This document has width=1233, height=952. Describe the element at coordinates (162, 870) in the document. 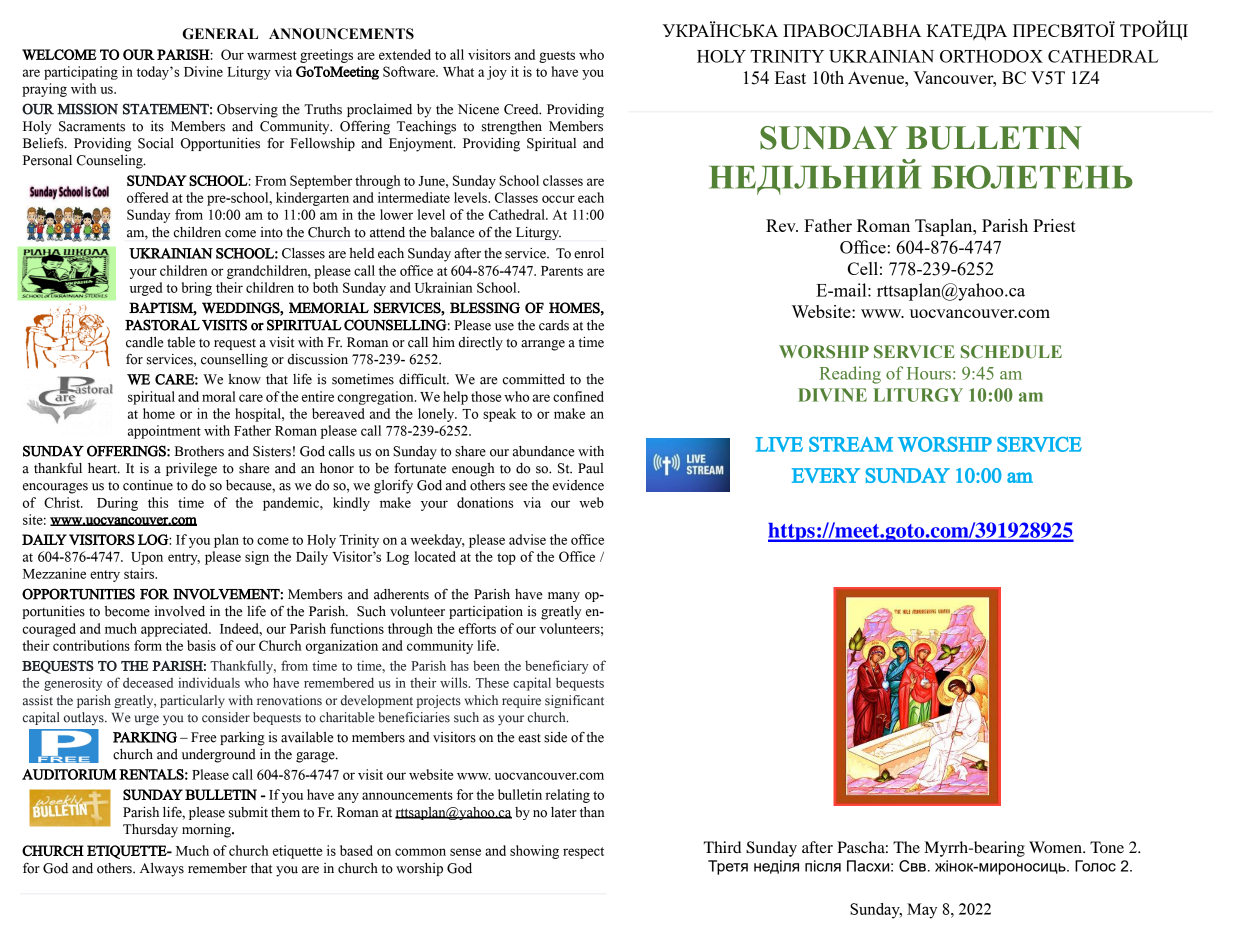

I see `Always` at that location.
